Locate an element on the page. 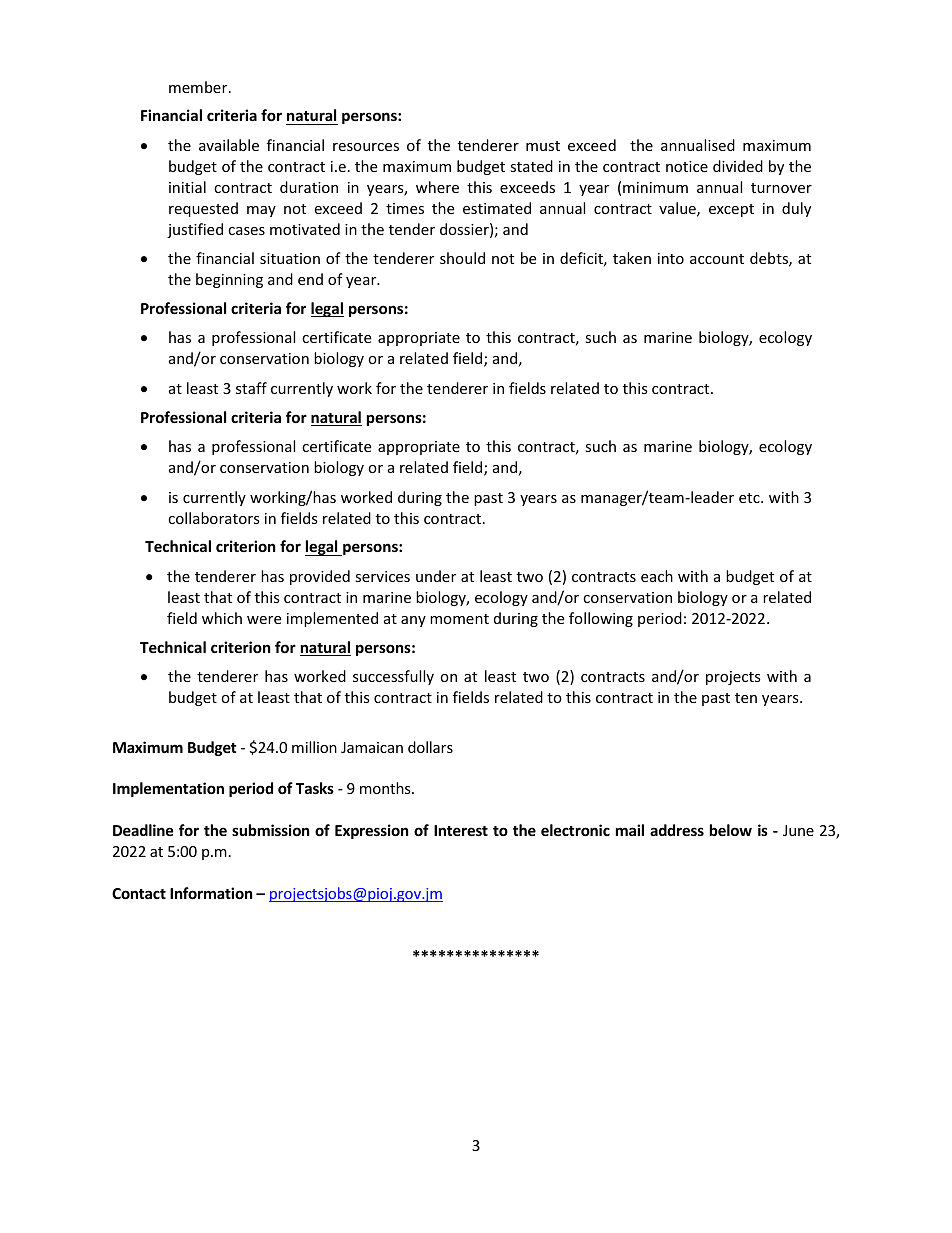 Image resolution: width=952 pixels, height=1233 pixels. account is located at coordinates (717, 259).
